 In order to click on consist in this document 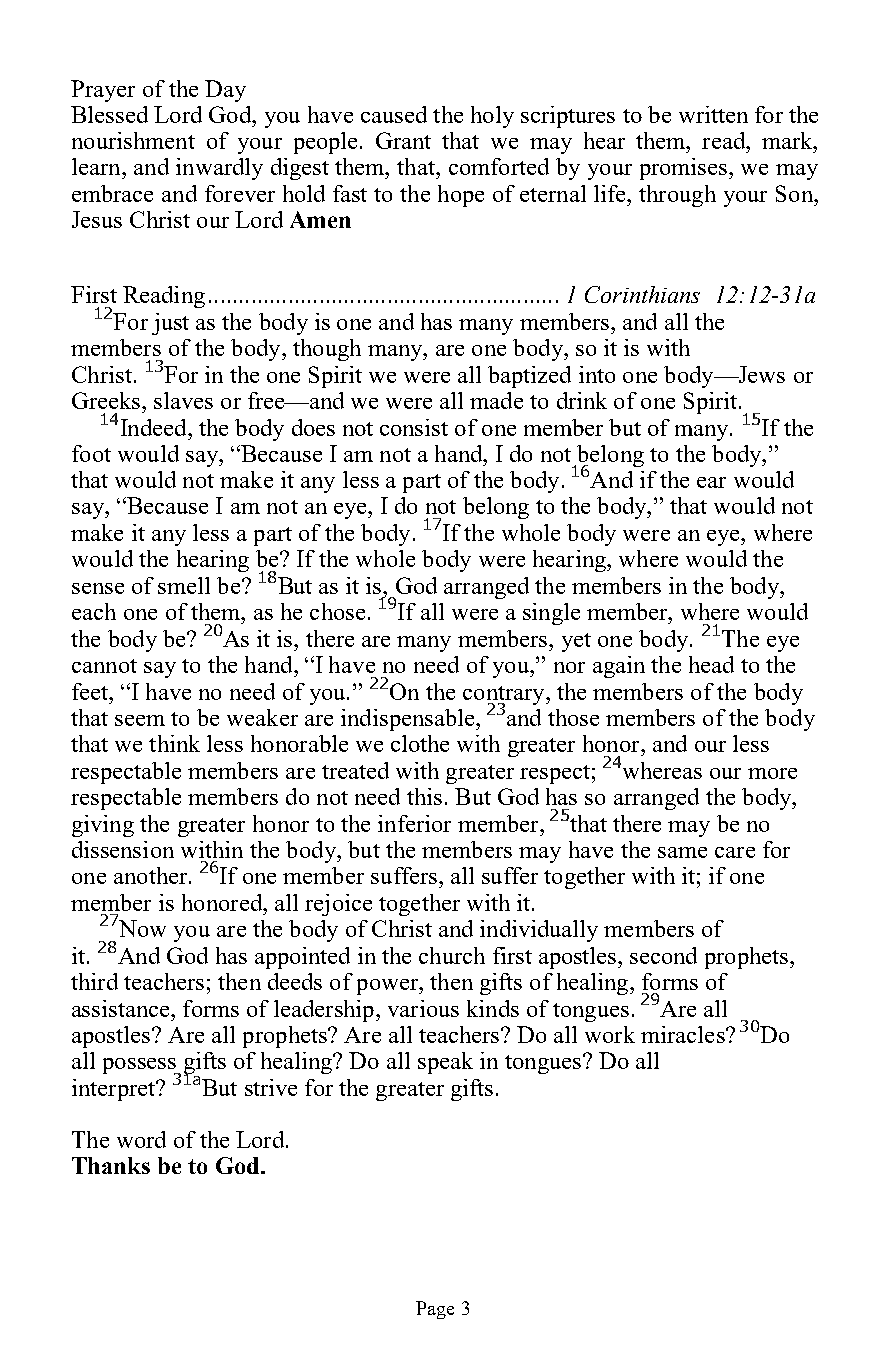, I will do `click(414, 427)`.
